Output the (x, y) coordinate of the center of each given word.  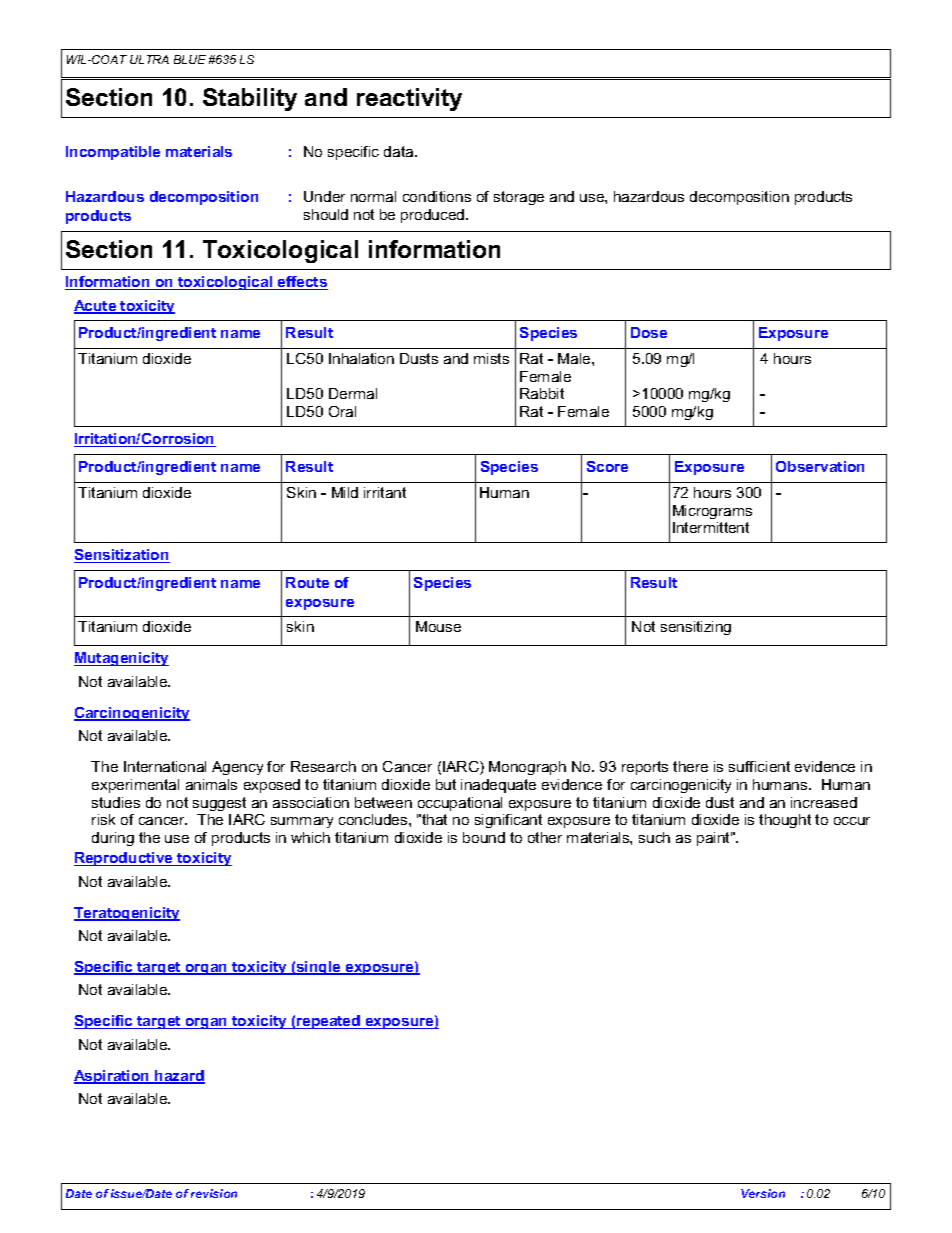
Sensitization (122, 556)
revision (214, 1193)
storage (519, 198)
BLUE (190, 59)
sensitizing (696, 628)
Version (763, 1193)
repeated (328, 1022)
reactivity (409, 99)
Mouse (438, 626)
